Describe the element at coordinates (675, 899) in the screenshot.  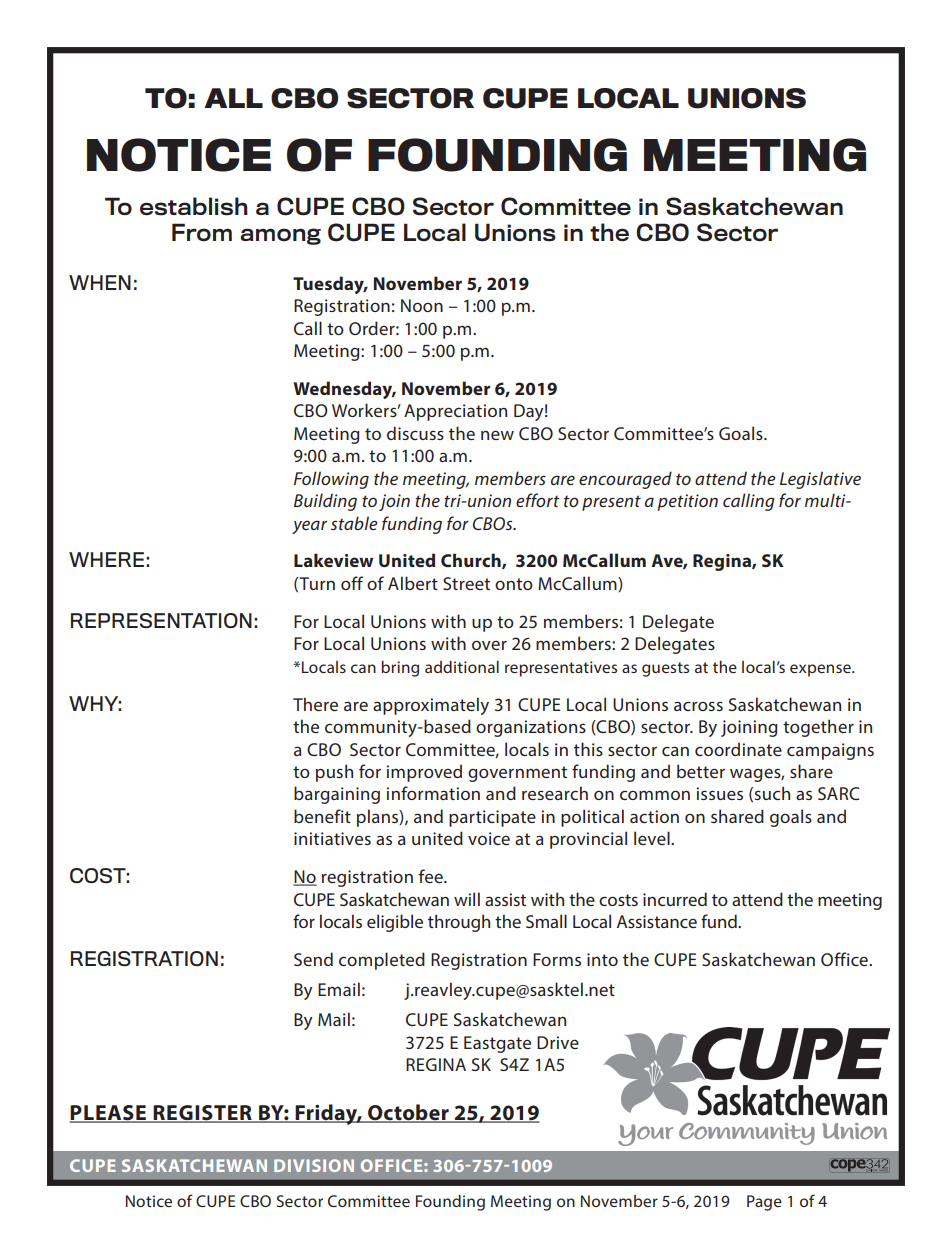
I see `incurred` at that location.
